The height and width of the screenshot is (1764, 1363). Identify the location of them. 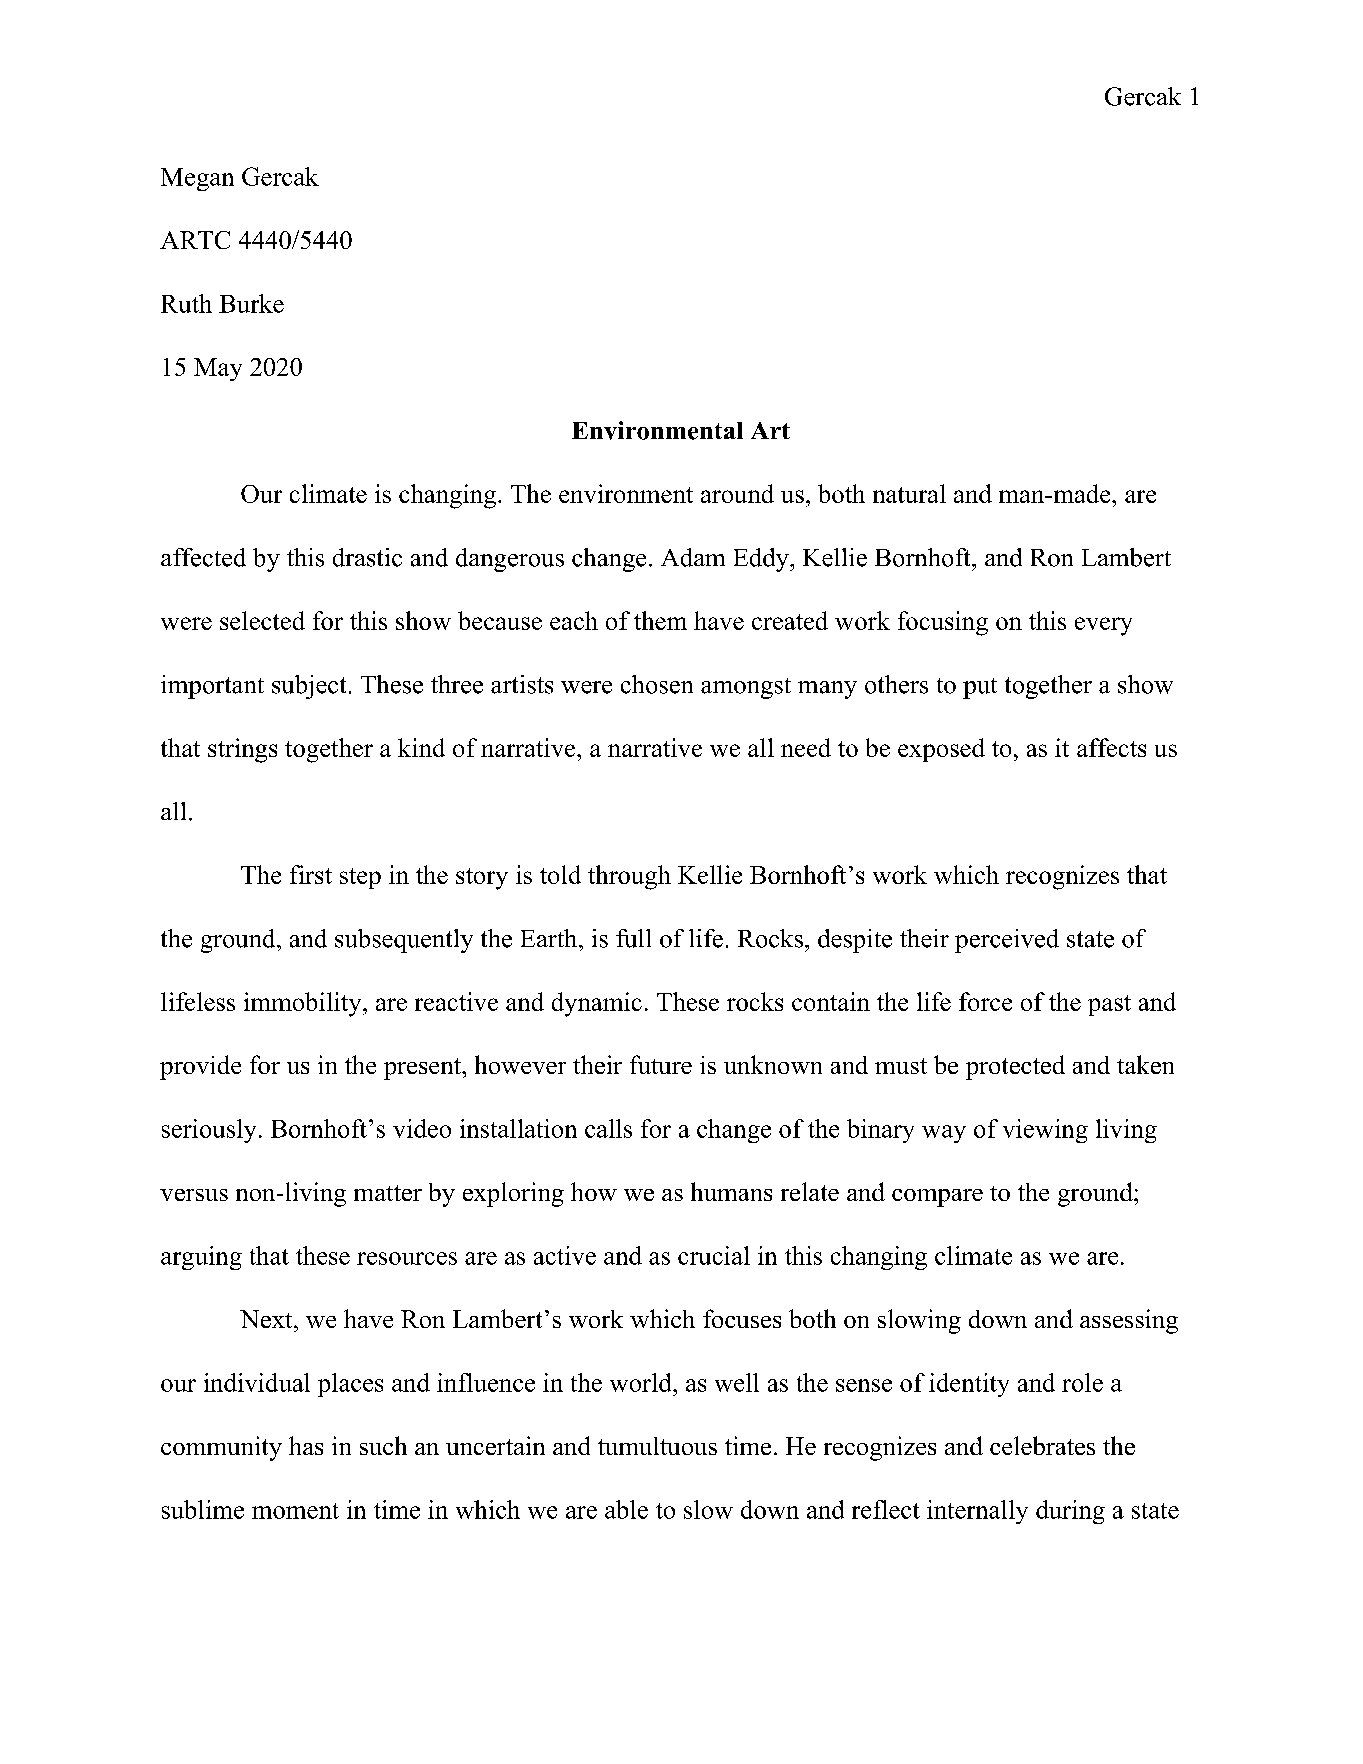
(660, 620).
